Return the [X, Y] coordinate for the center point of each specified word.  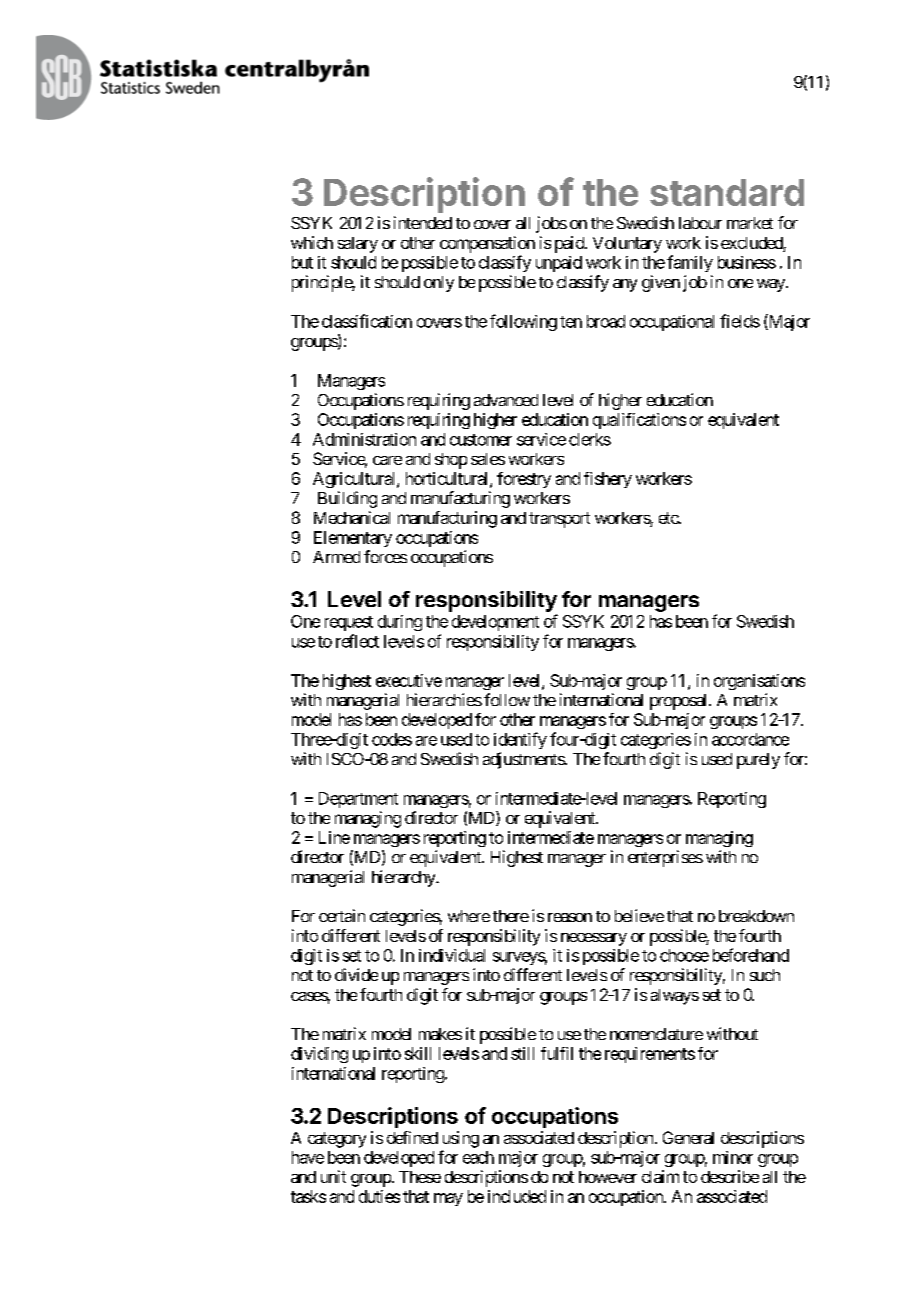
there [511, 916]
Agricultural [355, 480]
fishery [608, 480]
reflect [357, 641]
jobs [551, 224]
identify [520, 740]
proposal [680, 702]
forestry [524, 480]
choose [684, 955]
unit [333, 1176]
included [517, 1196]
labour [700, 223]
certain [342, 915]
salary [358, 245]
